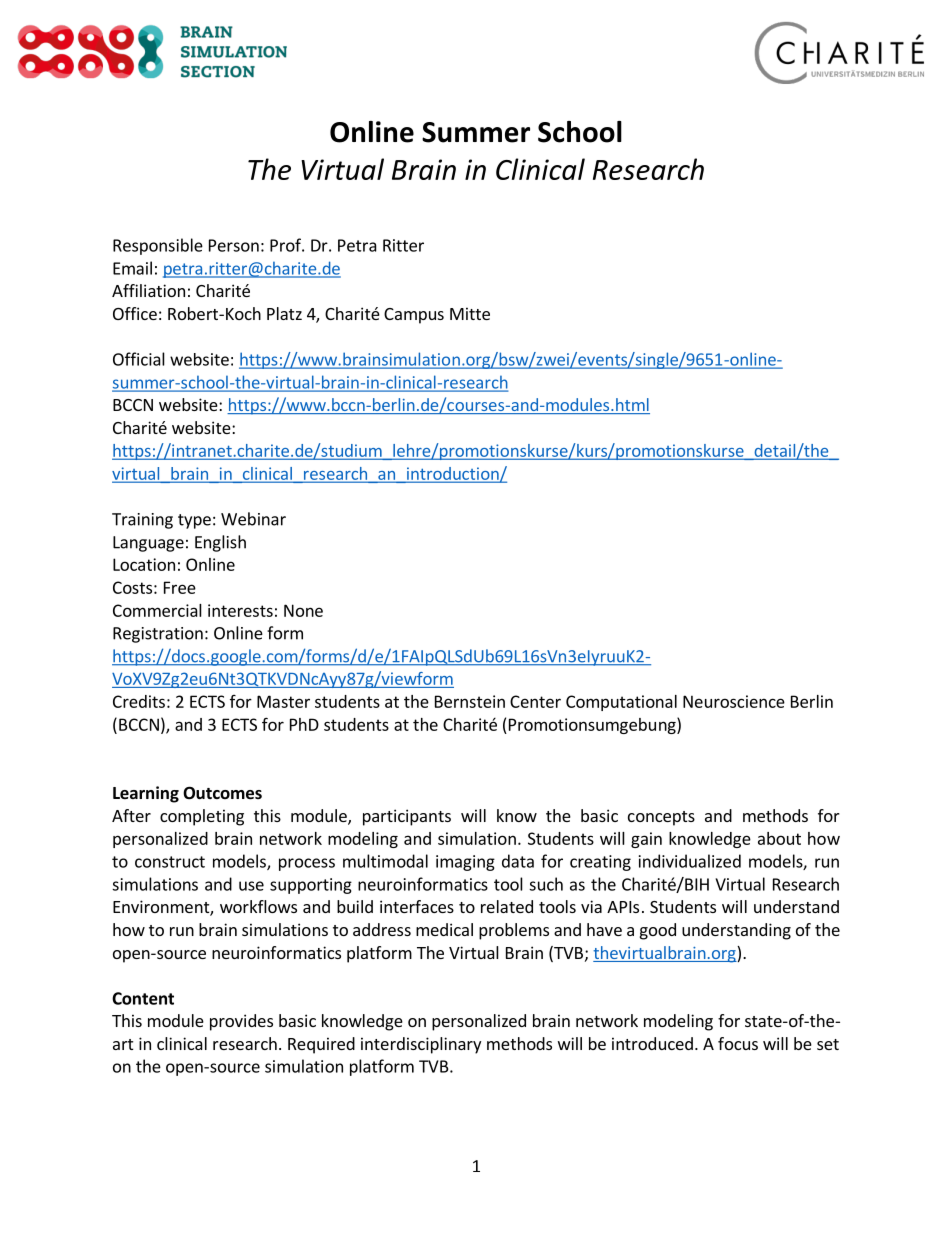 The image size is (952, 1233). I want to click on Platz, so click(284, 313).
